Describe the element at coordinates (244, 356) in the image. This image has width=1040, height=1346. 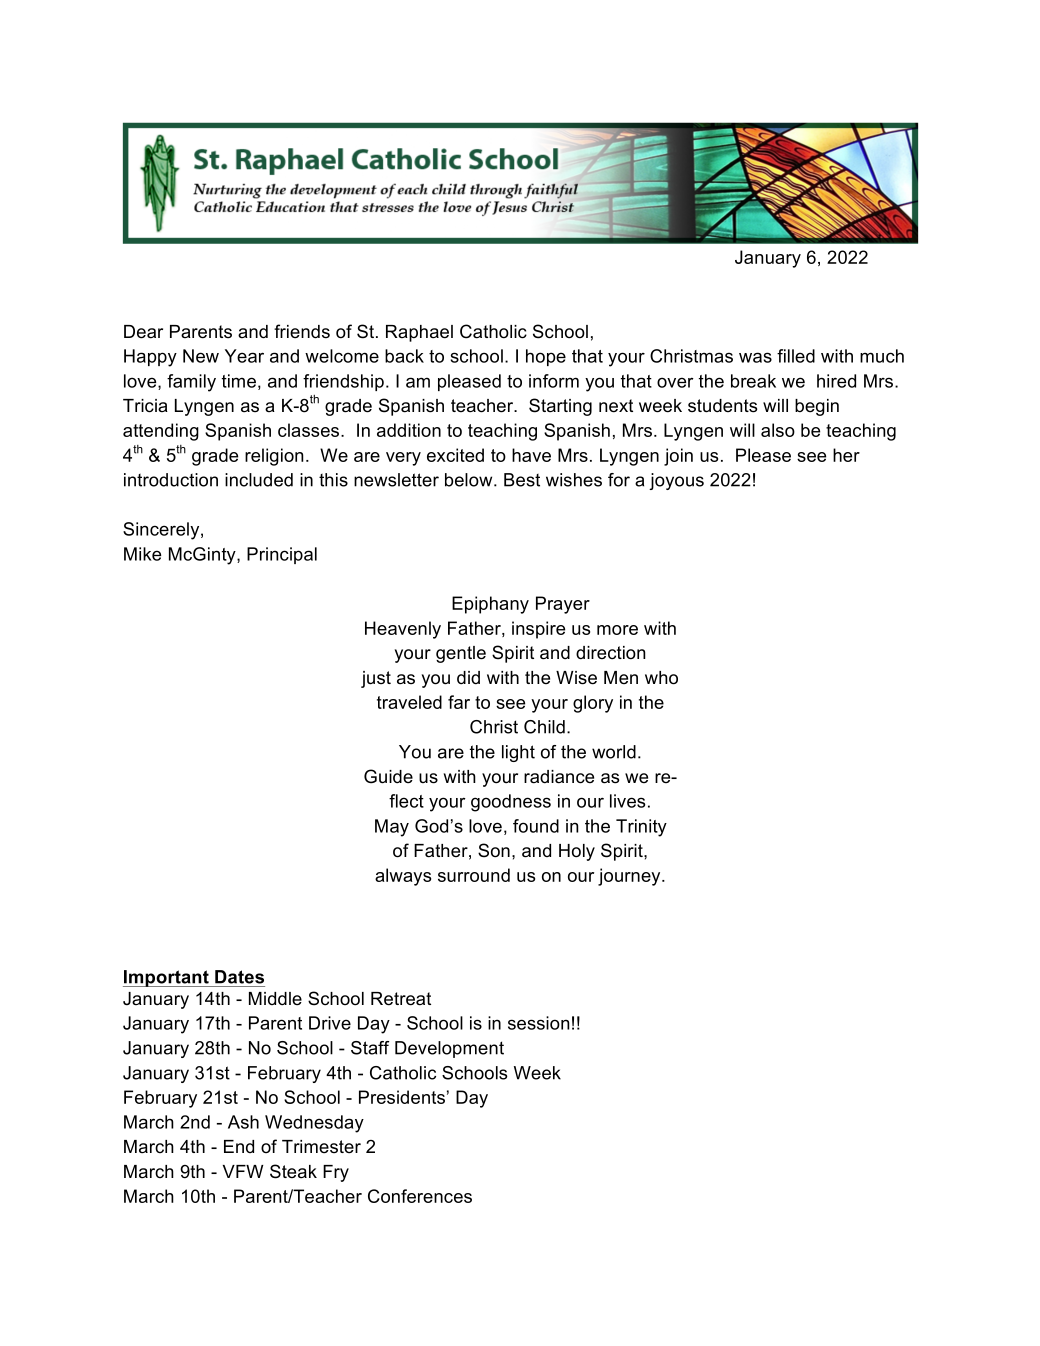
I see `Year` at that location.
